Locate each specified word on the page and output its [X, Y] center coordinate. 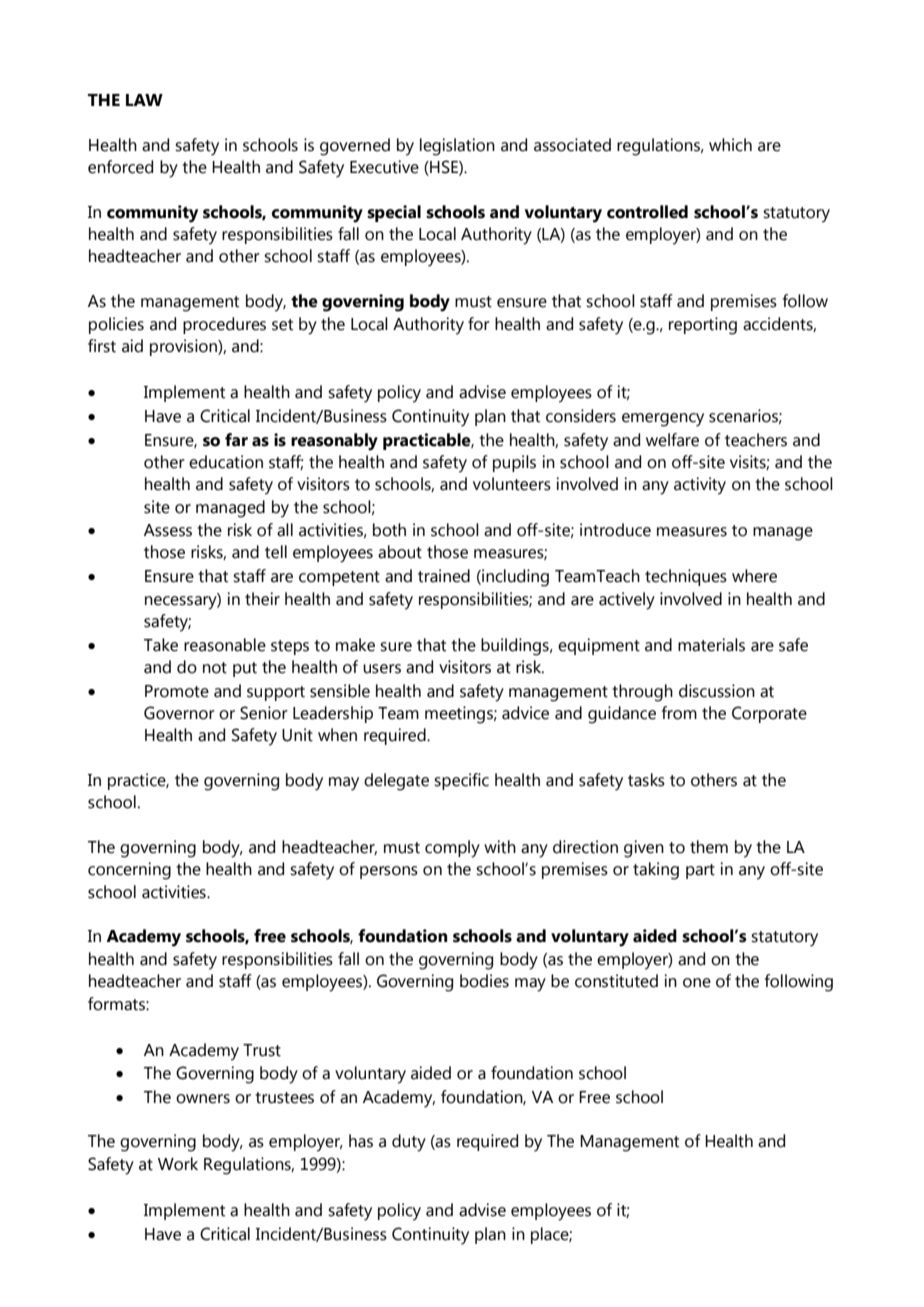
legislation [457, 147]
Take [161, 645]
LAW [144, 100]
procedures [224, 325]
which [730, 145]
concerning [129, 871]
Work [178, 1164]
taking [656, 871]
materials [711, 645]
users [382, 669]
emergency [663, 420]
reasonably [334, 442]
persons [389, 872]
